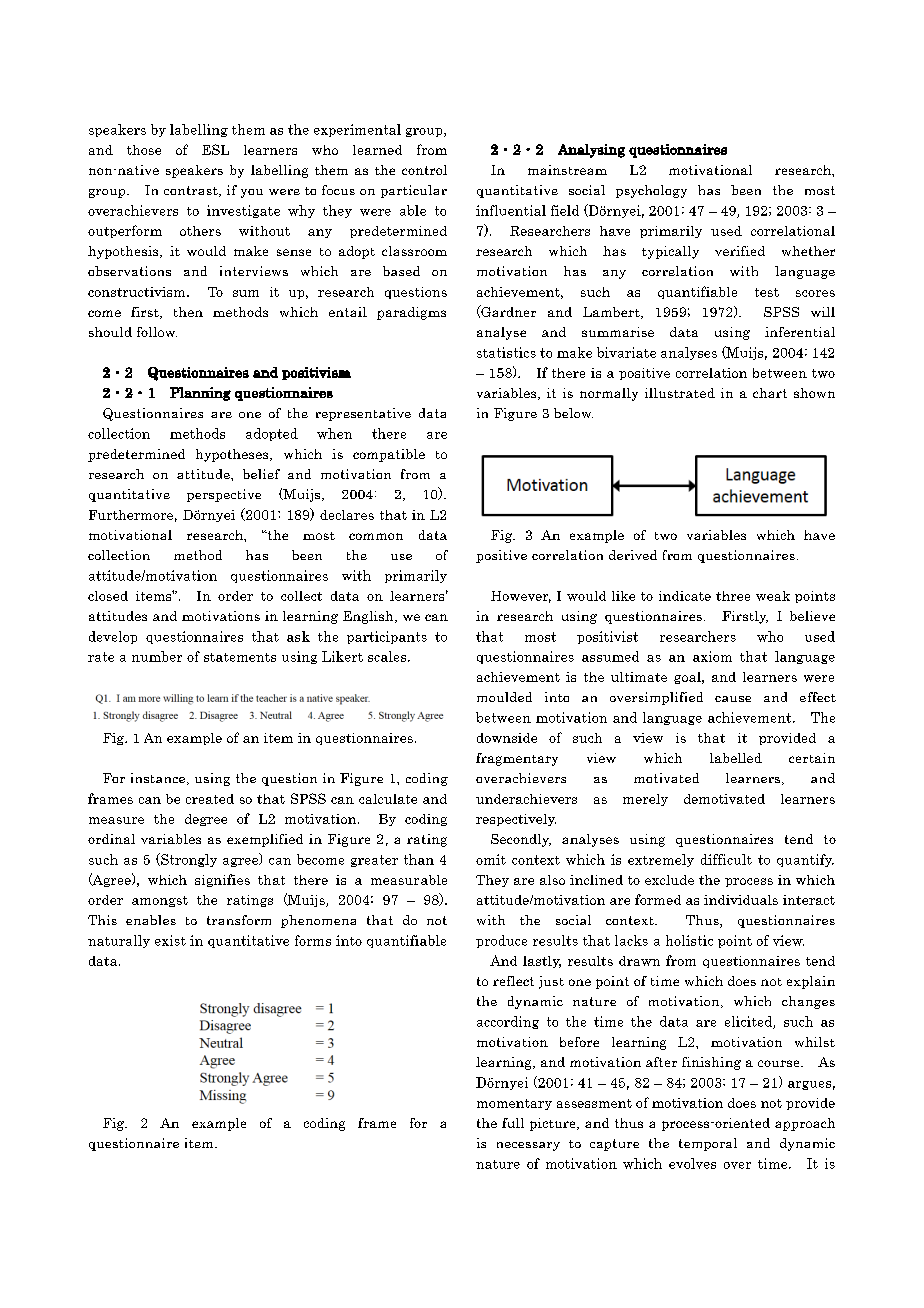 The width and height of the page is (924, 1308). What do you see at coordinates (424, 170) in the page?
I see `control` at bounding box center [424, 170].
